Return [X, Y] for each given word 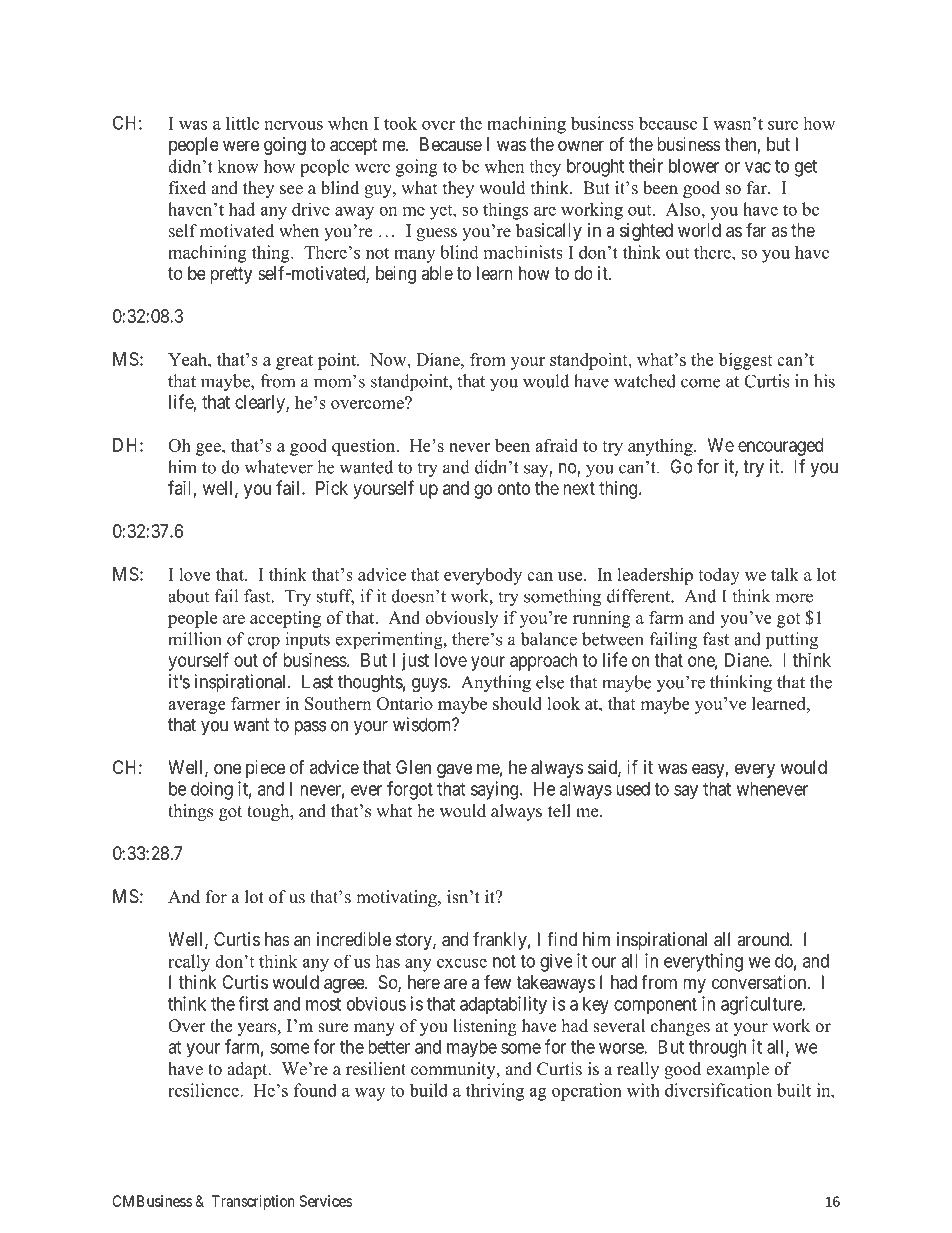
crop [263, 642]
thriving [495, 1092]
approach [543, 662]
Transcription [253, 1202]
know [238, 166]
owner [581, 145]
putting [792, 641]
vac [758, 167]
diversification [718, 1090]
